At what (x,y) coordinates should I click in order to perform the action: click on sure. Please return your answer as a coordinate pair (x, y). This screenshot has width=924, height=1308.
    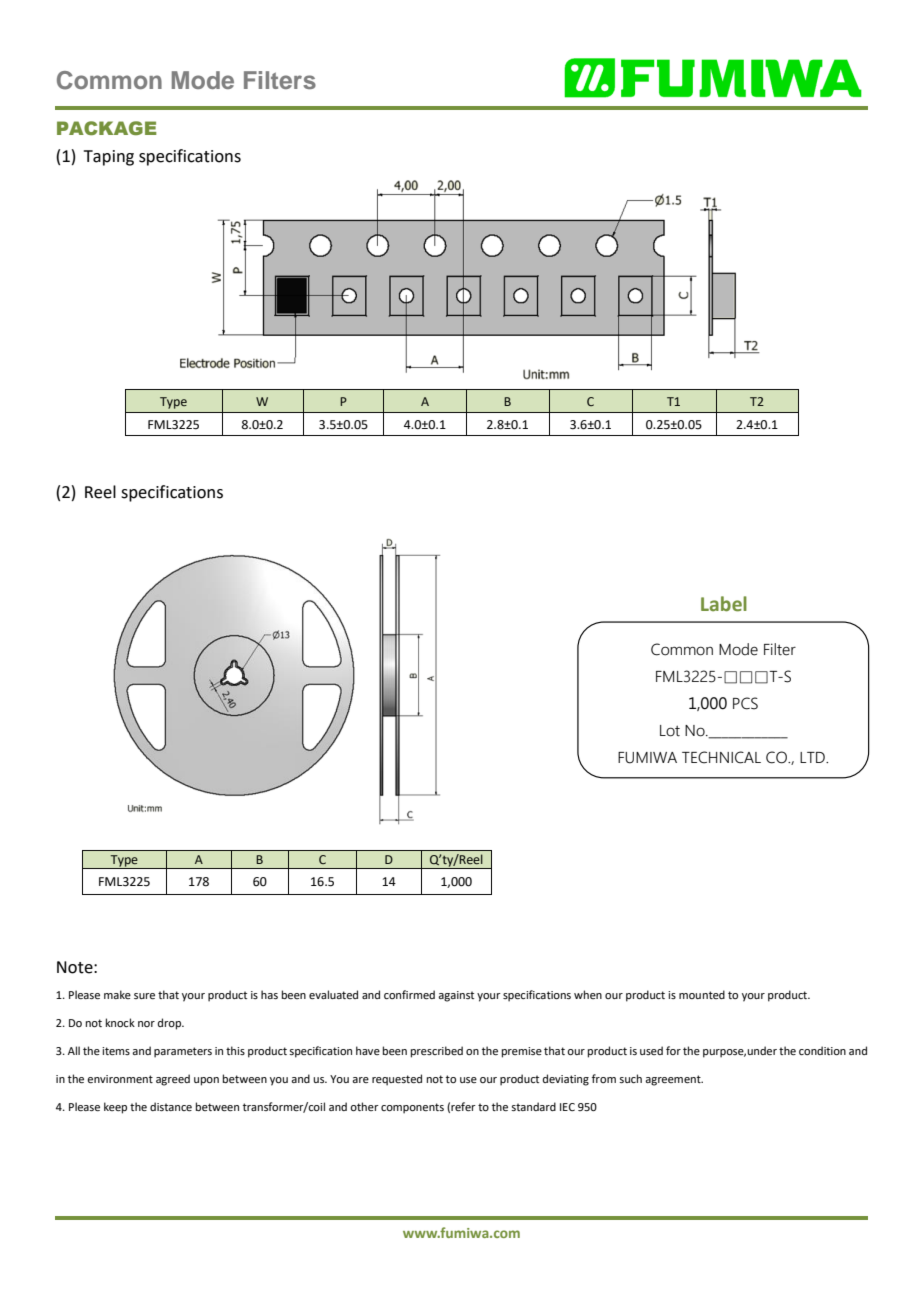
    Looking at the image, I should click on (144, 996).
